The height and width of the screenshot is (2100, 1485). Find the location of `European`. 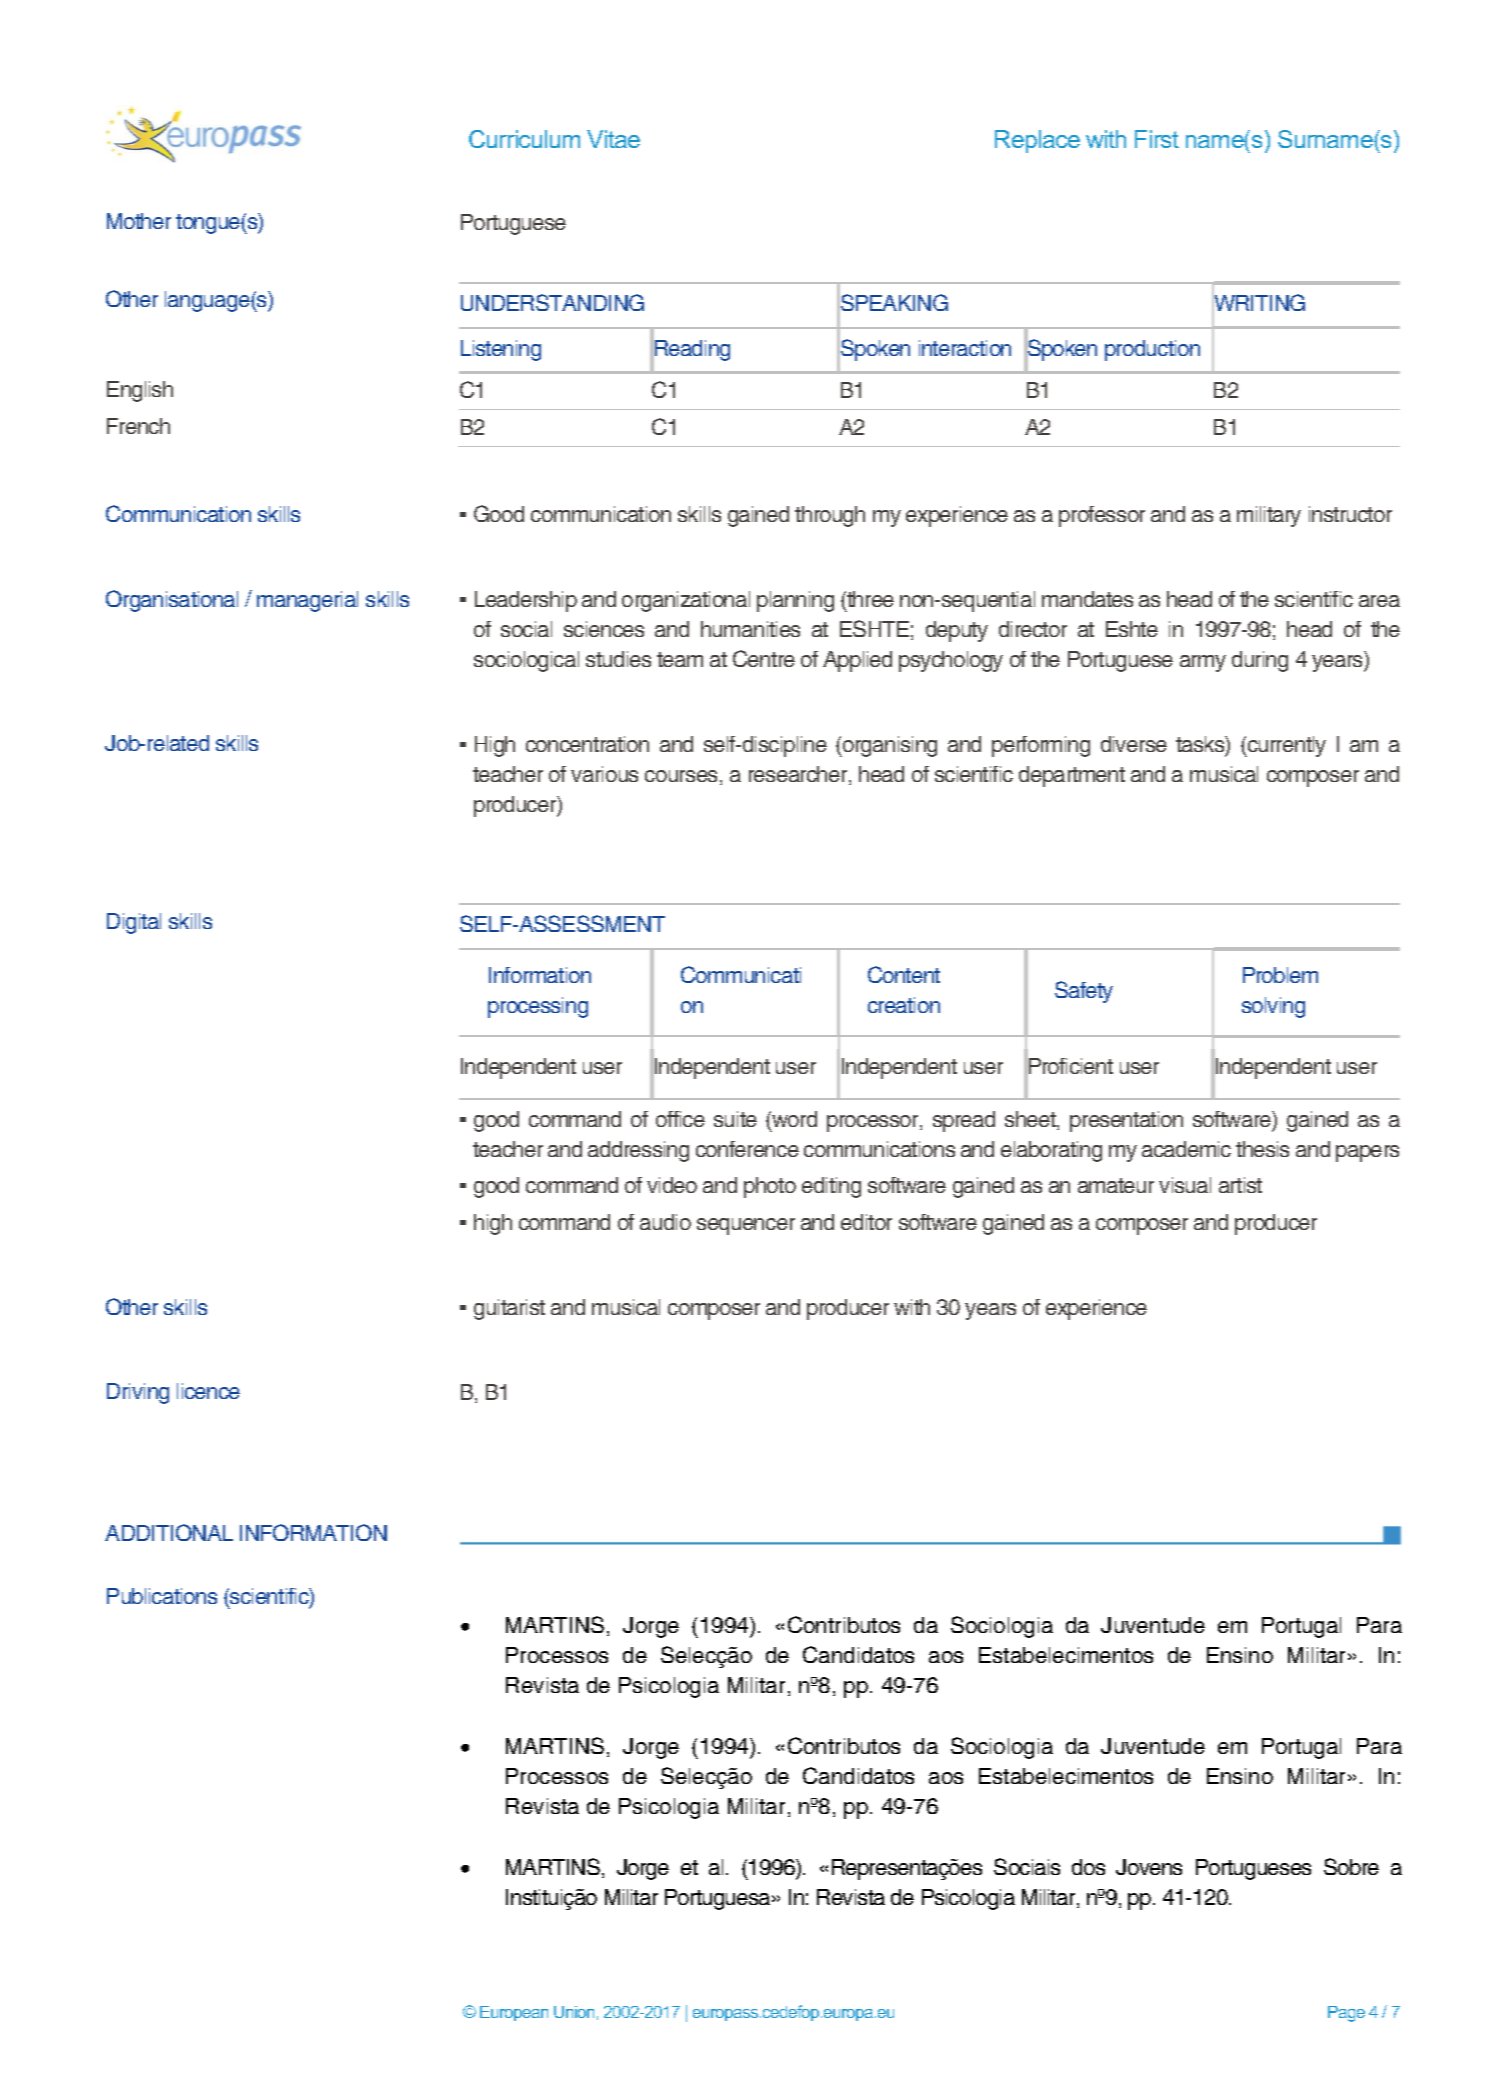

European is located at coordinates (514, 2013).
